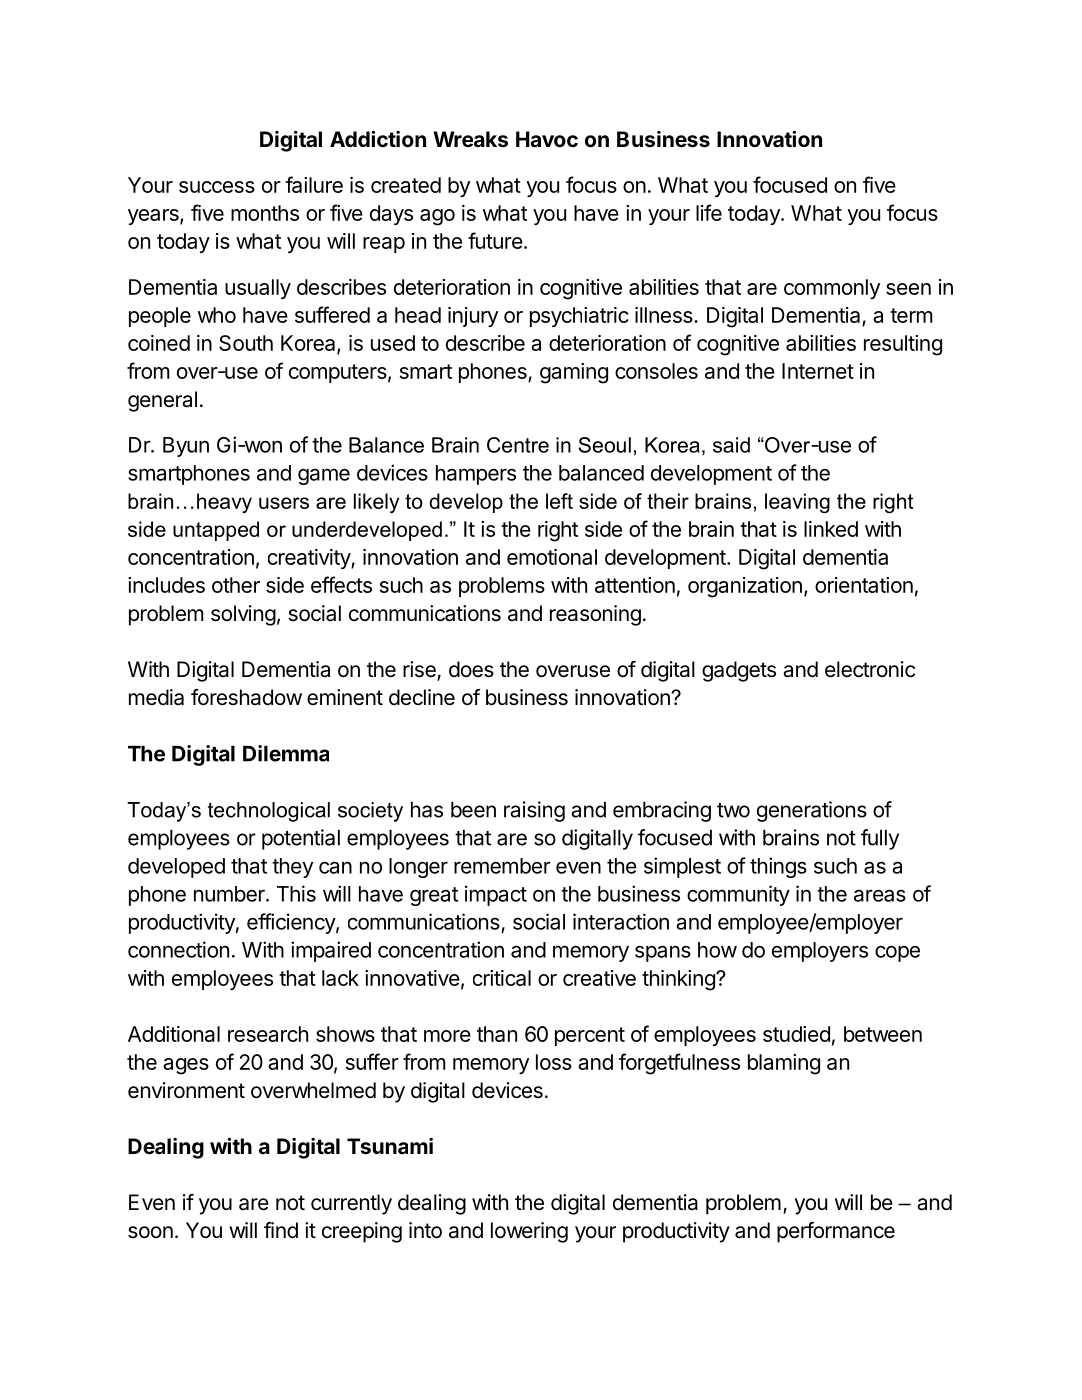  I want to click on things, so click(778, 867).
